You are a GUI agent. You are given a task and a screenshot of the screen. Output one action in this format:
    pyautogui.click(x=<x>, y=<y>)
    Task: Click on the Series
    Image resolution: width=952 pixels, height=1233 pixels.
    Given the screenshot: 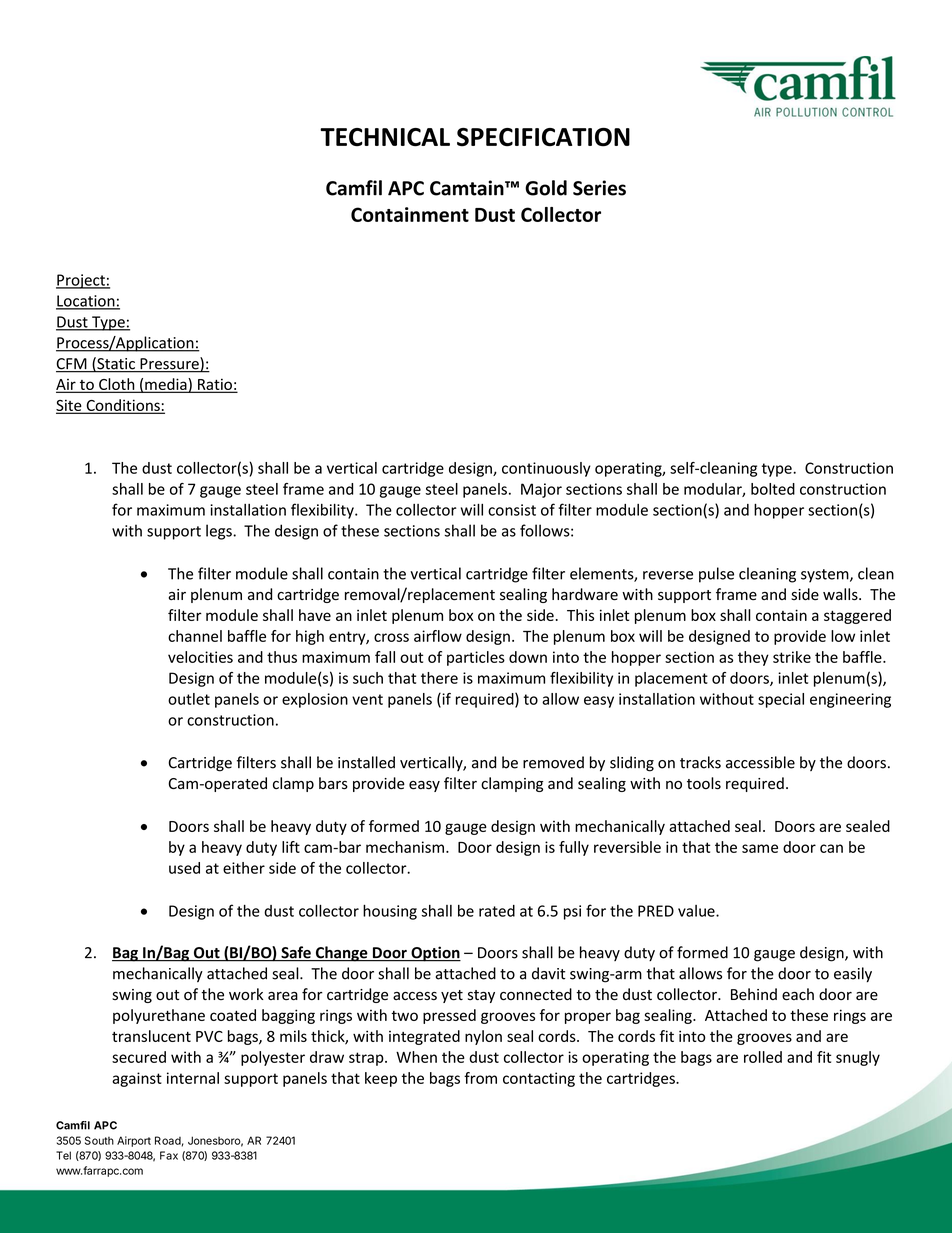 What is the action you would take?
    pyautogui.click(x=599, y=188)
